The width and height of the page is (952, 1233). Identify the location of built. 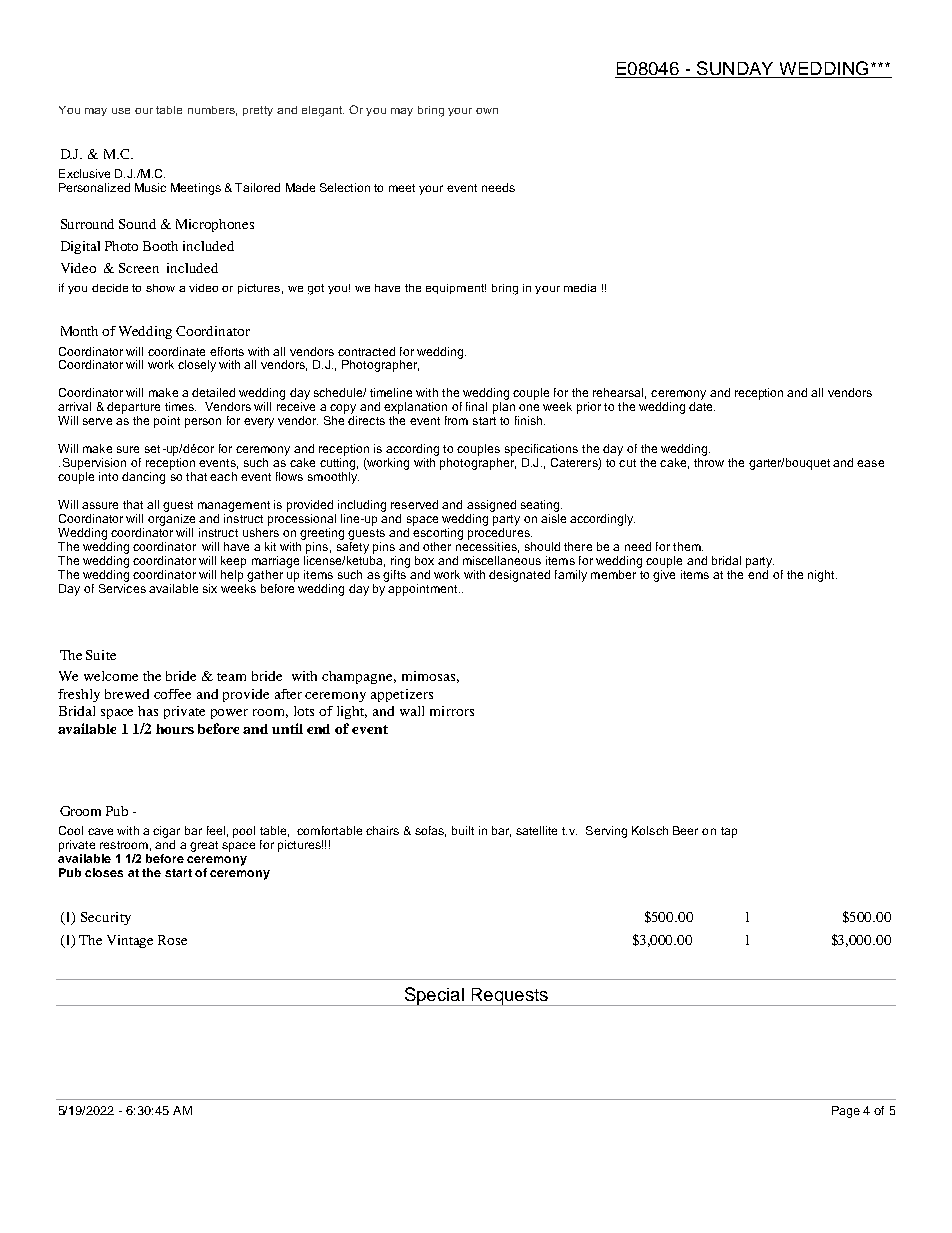
(463, 830).
